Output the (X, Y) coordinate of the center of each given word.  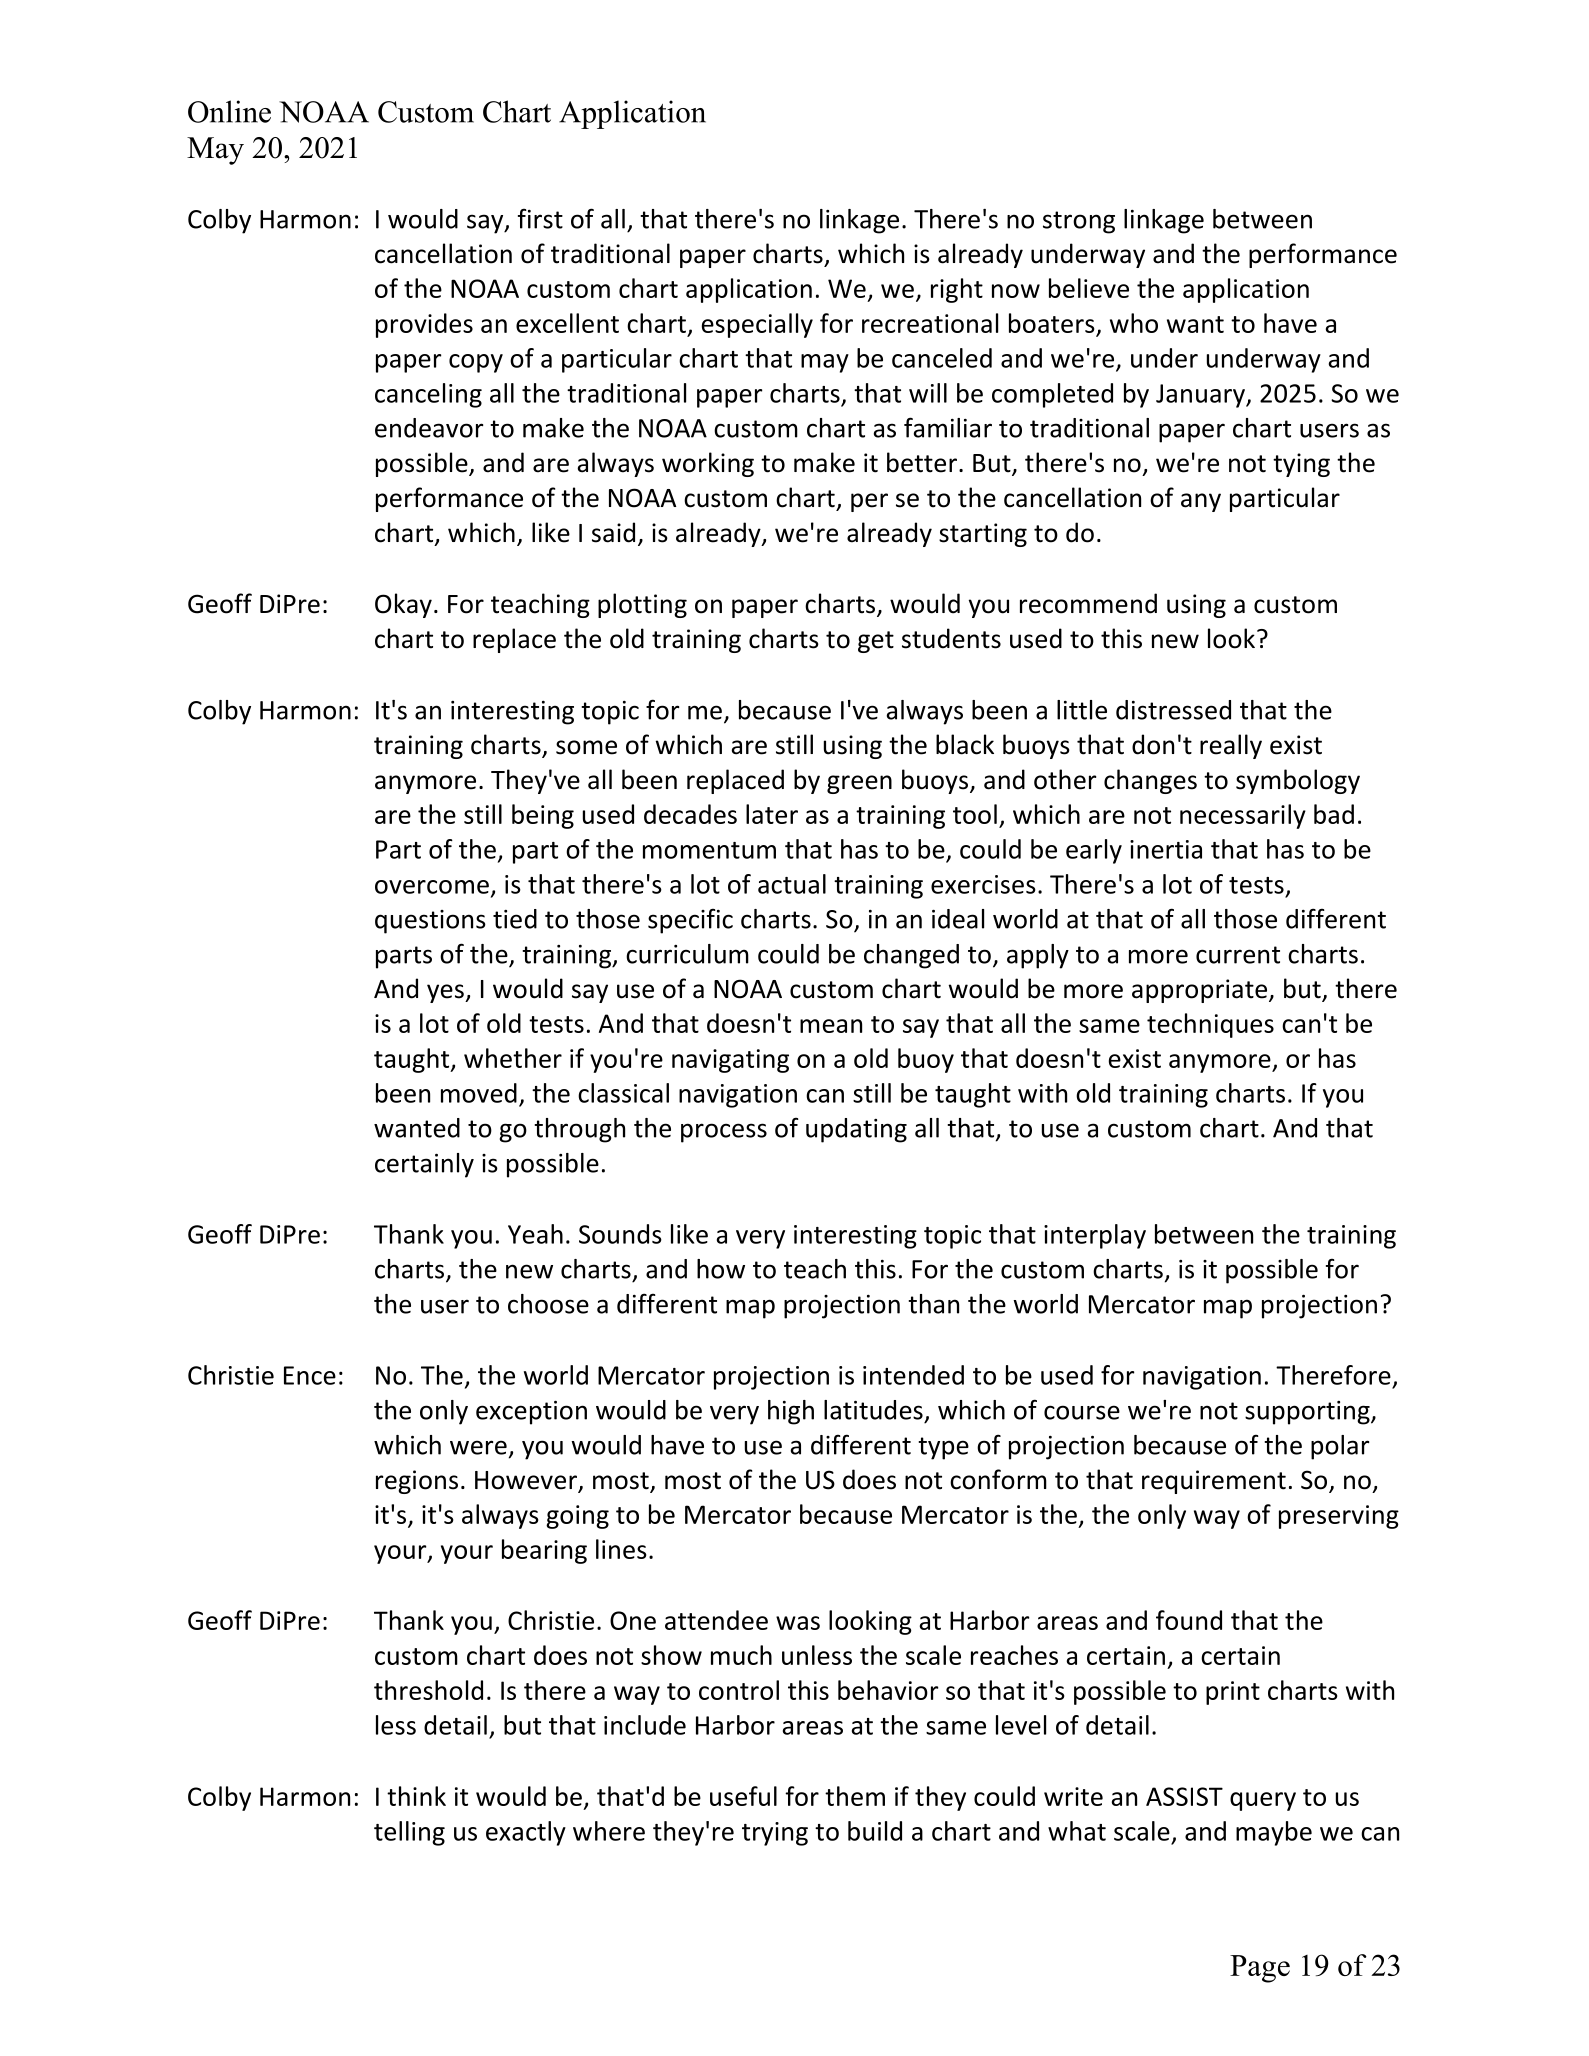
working (708, 464)
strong (1079, 222)
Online (229, 111)
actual (792, 884)
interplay (1095, 1236)
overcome (432, 887)
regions (417, 1482)
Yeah (535, 1234)
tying (1301, 465)
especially (757, 325)
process (724, 1133)
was (798, 1623)
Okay (403, 605)
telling (409, 1833)
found (1189, 1620)
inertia (1166, 849)
